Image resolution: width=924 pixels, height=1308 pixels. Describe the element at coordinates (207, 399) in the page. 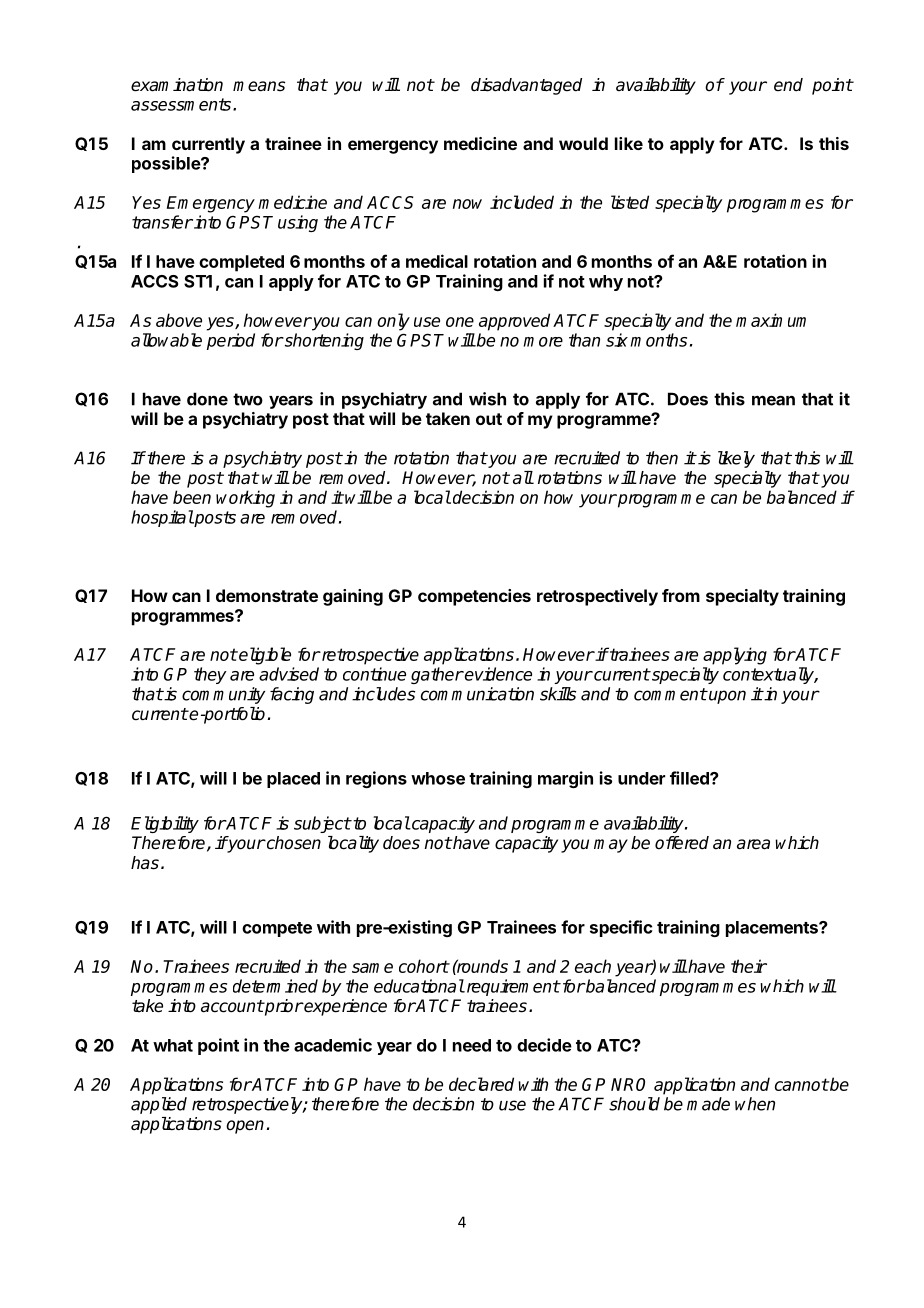

I see `done` at that location.
